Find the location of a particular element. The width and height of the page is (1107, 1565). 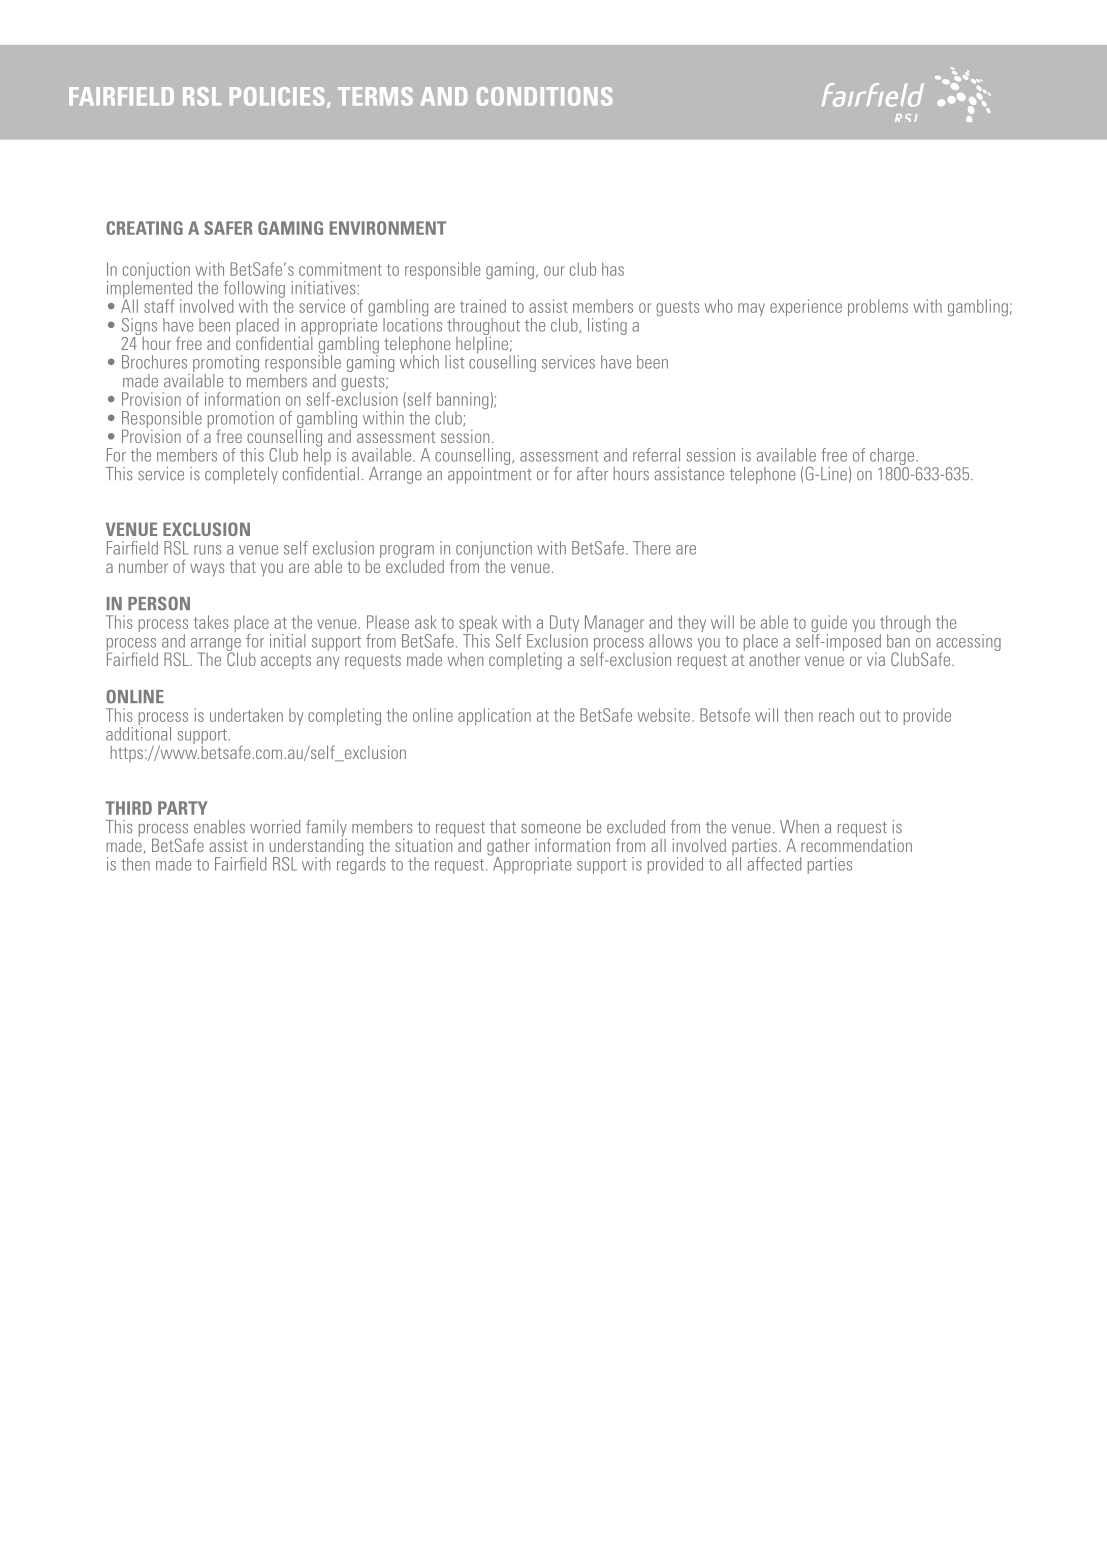

worried is located at coordinates (275, 827).
